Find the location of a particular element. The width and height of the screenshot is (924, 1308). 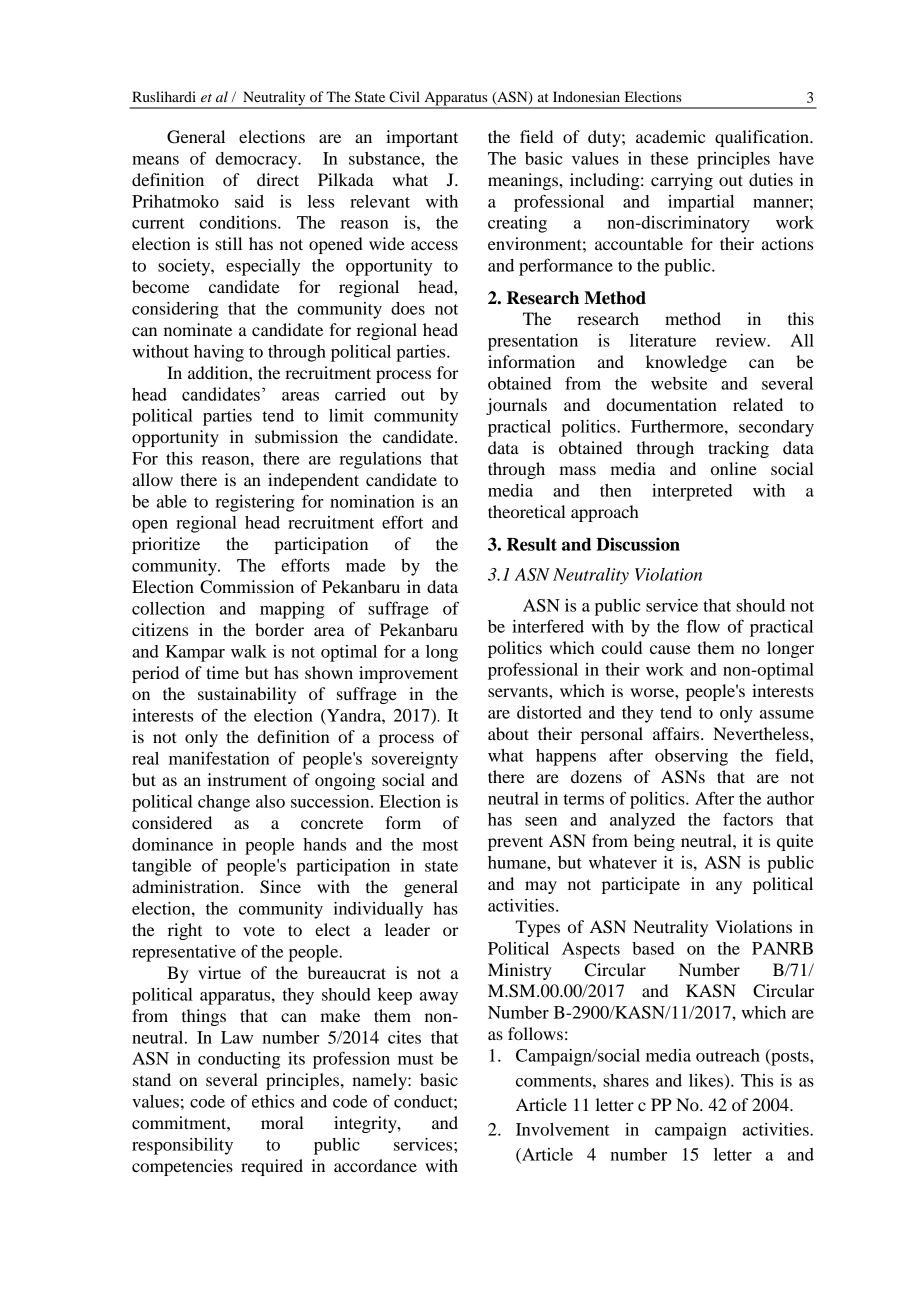

change is located at coordinates (224, 803).
